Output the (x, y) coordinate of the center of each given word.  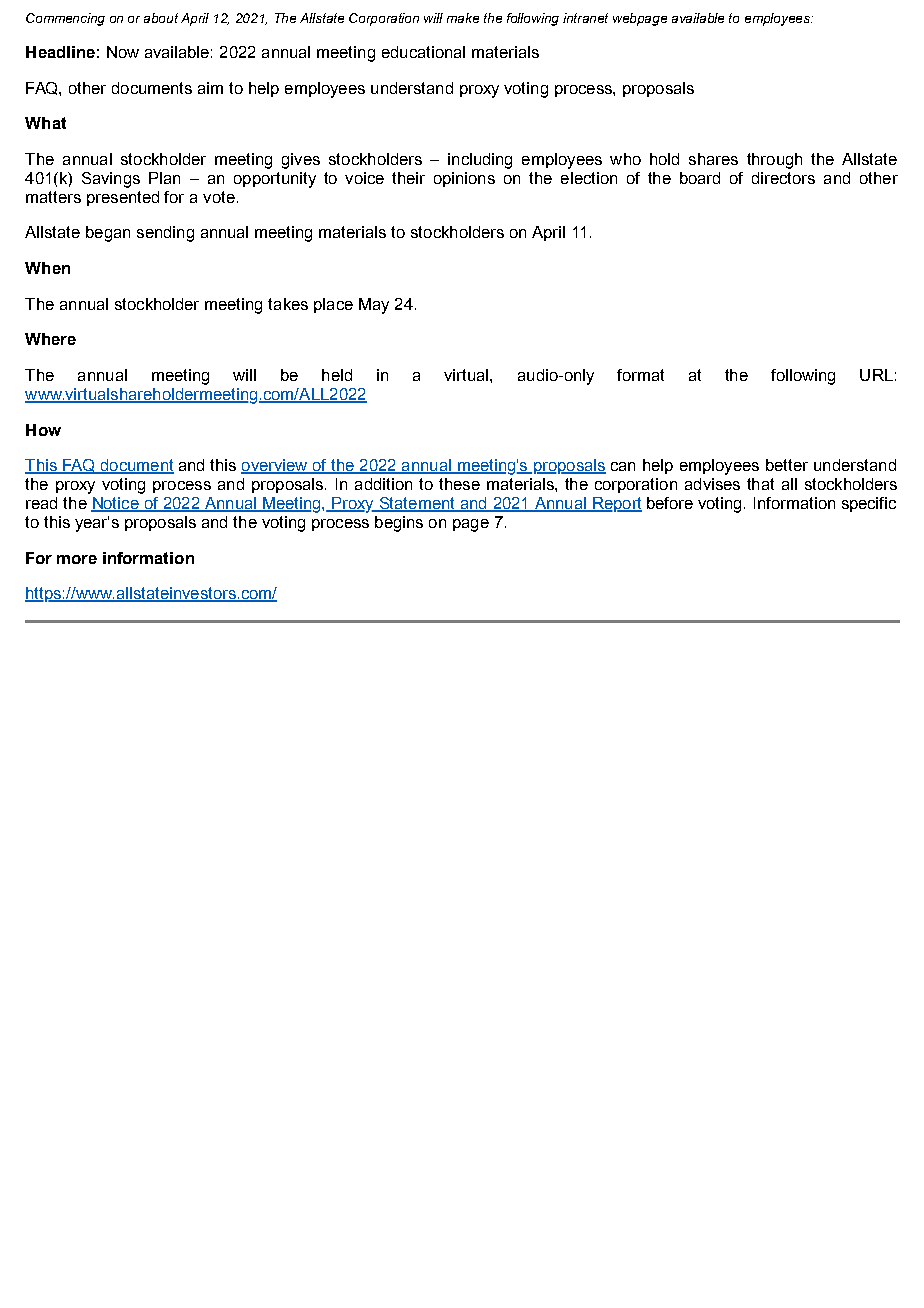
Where (50, 339)
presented (123, 198)
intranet (585, 18)
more (77, 559)
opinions (464, 179)
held (337, 375)
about (161, 18)
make (463, 18)
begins (399, 524)
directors (783, 178)
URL (876, 375)
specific (869, 504)
